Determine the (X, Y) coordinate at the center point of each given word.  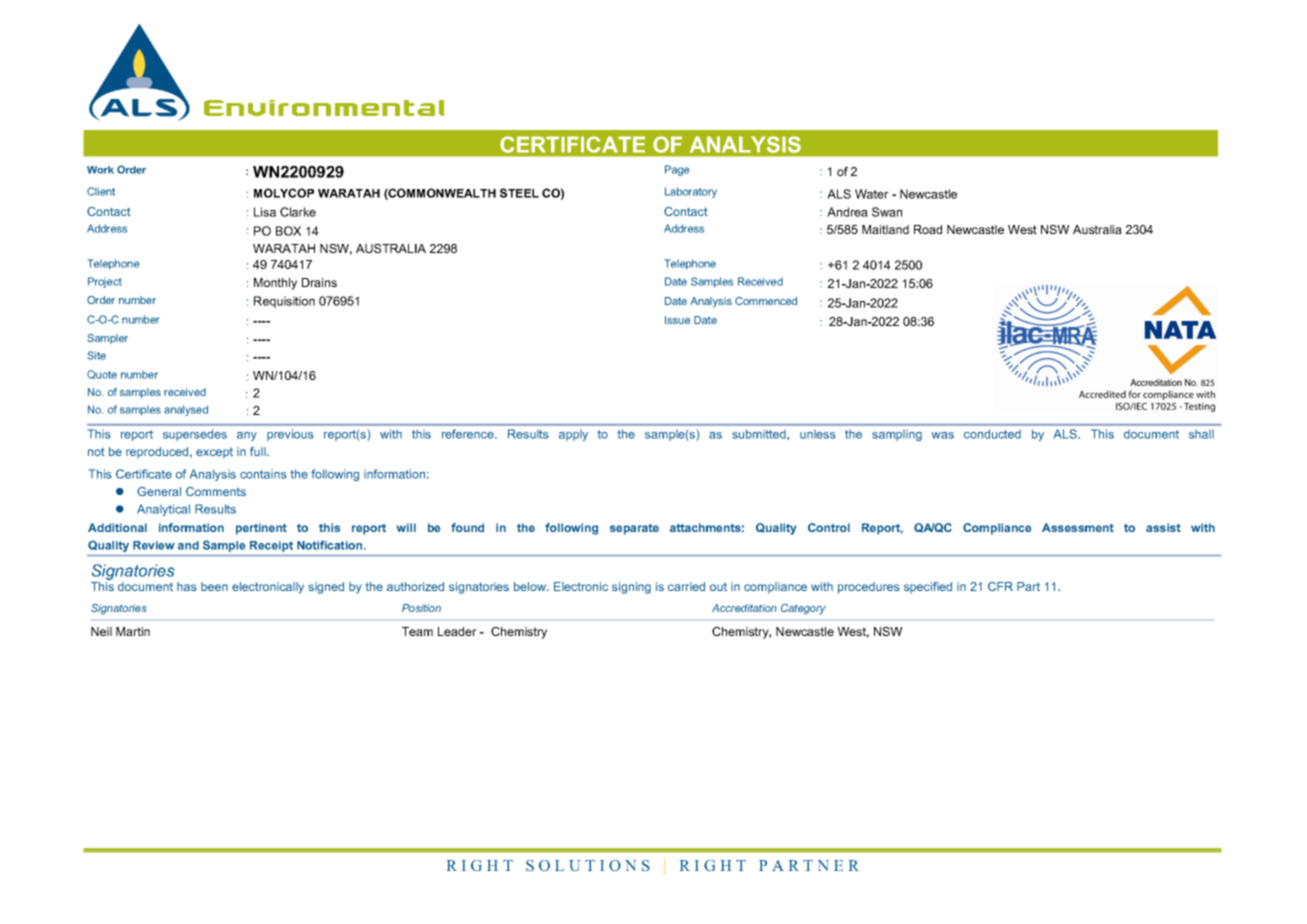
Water (872, 194)
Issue (677, 320)
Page (677, 170)
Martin (133, 631)
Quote (102, 374)
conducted (992, 434)
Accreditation (744, 608)
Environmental (324, 108)
